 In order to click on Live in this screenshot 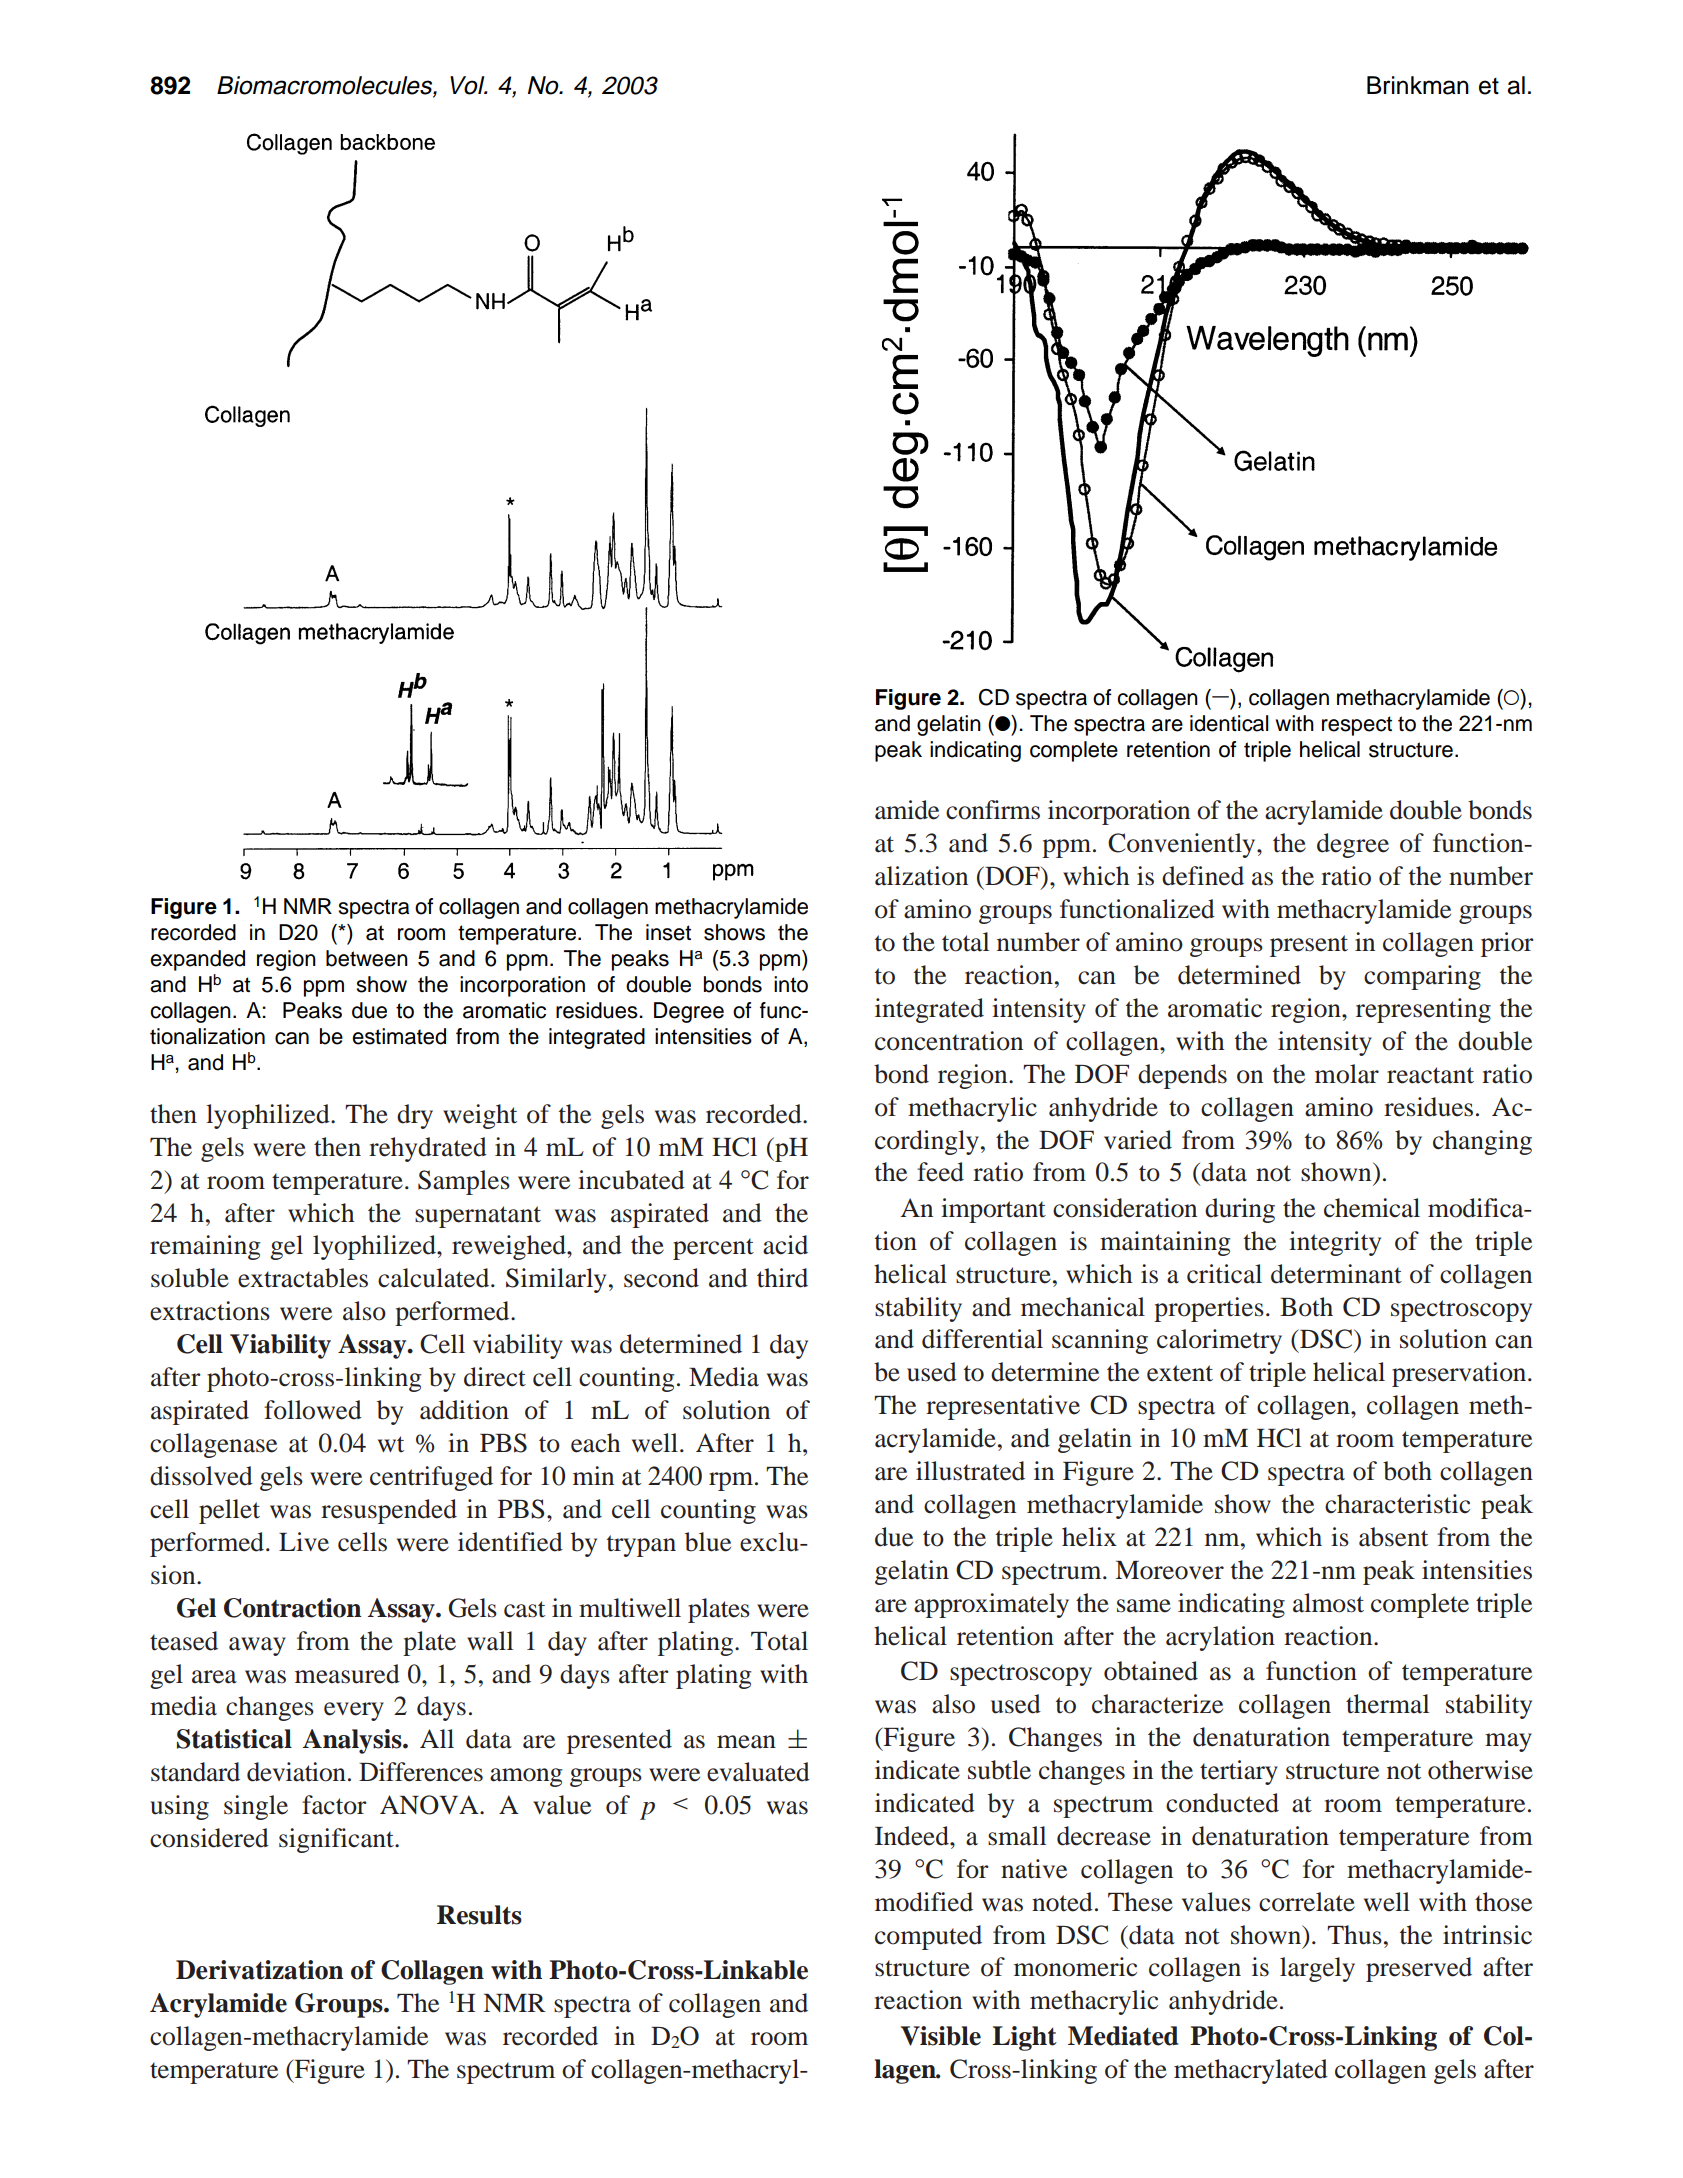, I will do `click(304, 1542)`.
